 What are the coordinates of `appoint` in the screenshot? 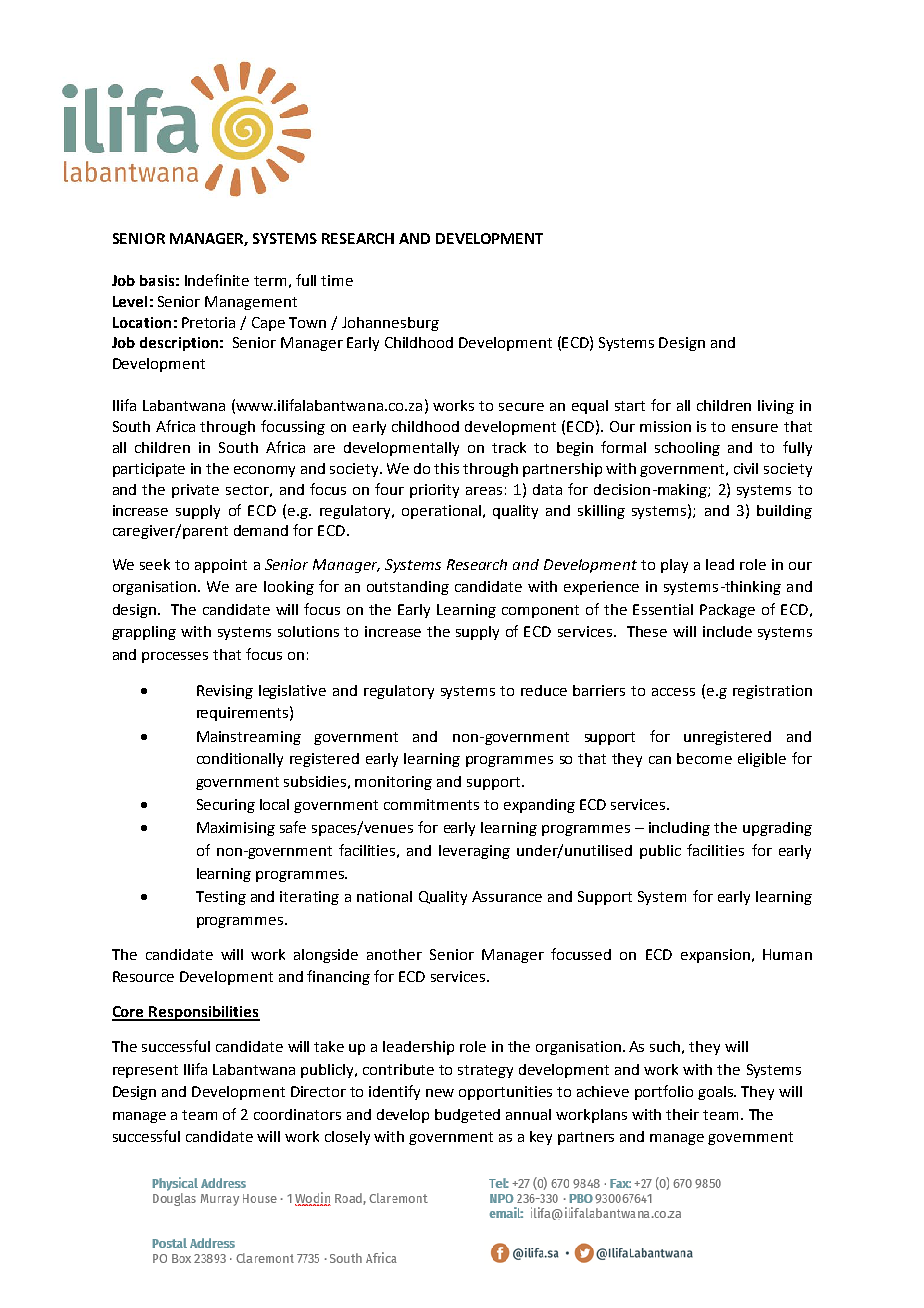 It's located at (221, 566).
